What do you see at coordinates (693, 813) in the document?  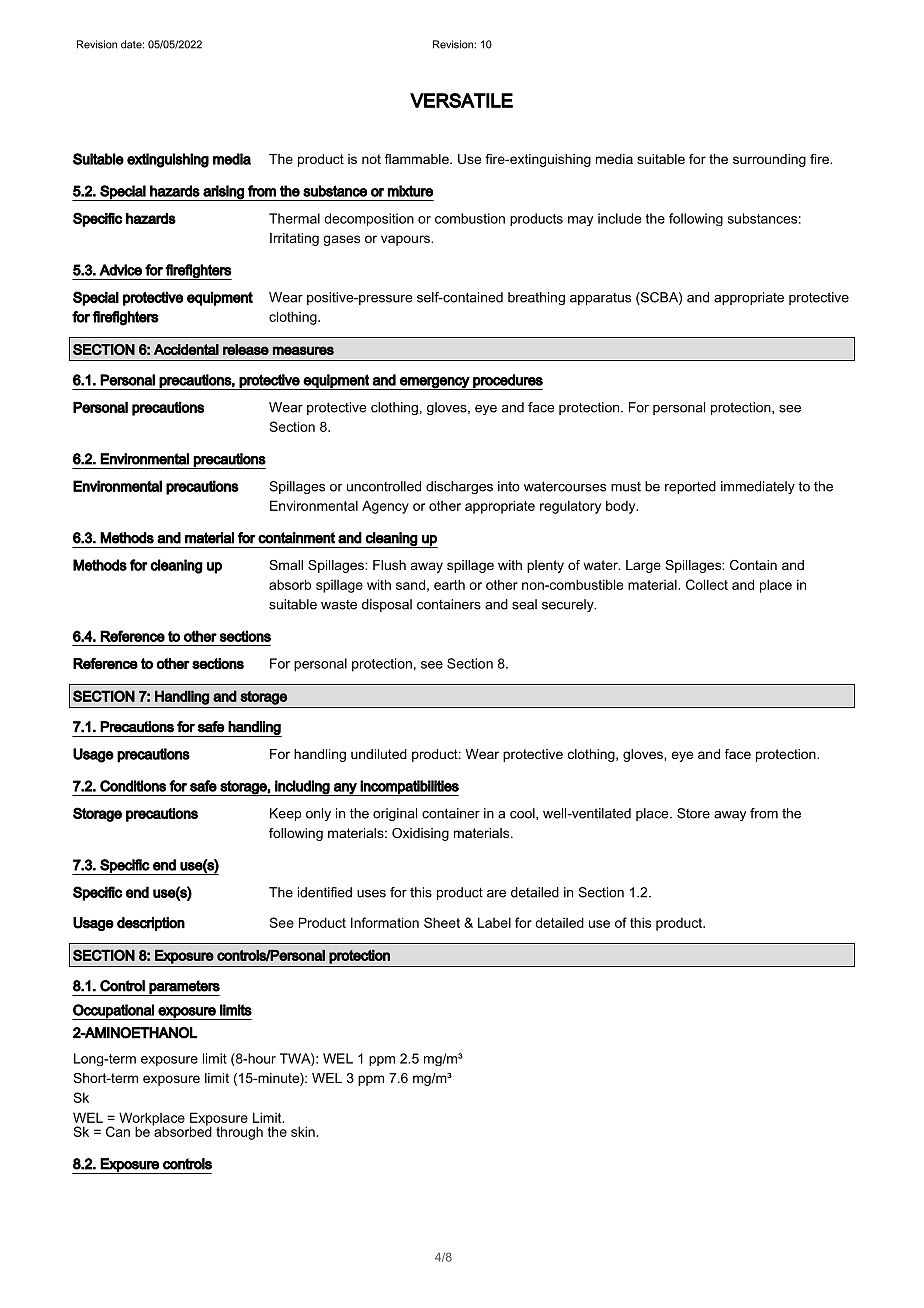 I see `Store` at bounding box center [693, 813].
